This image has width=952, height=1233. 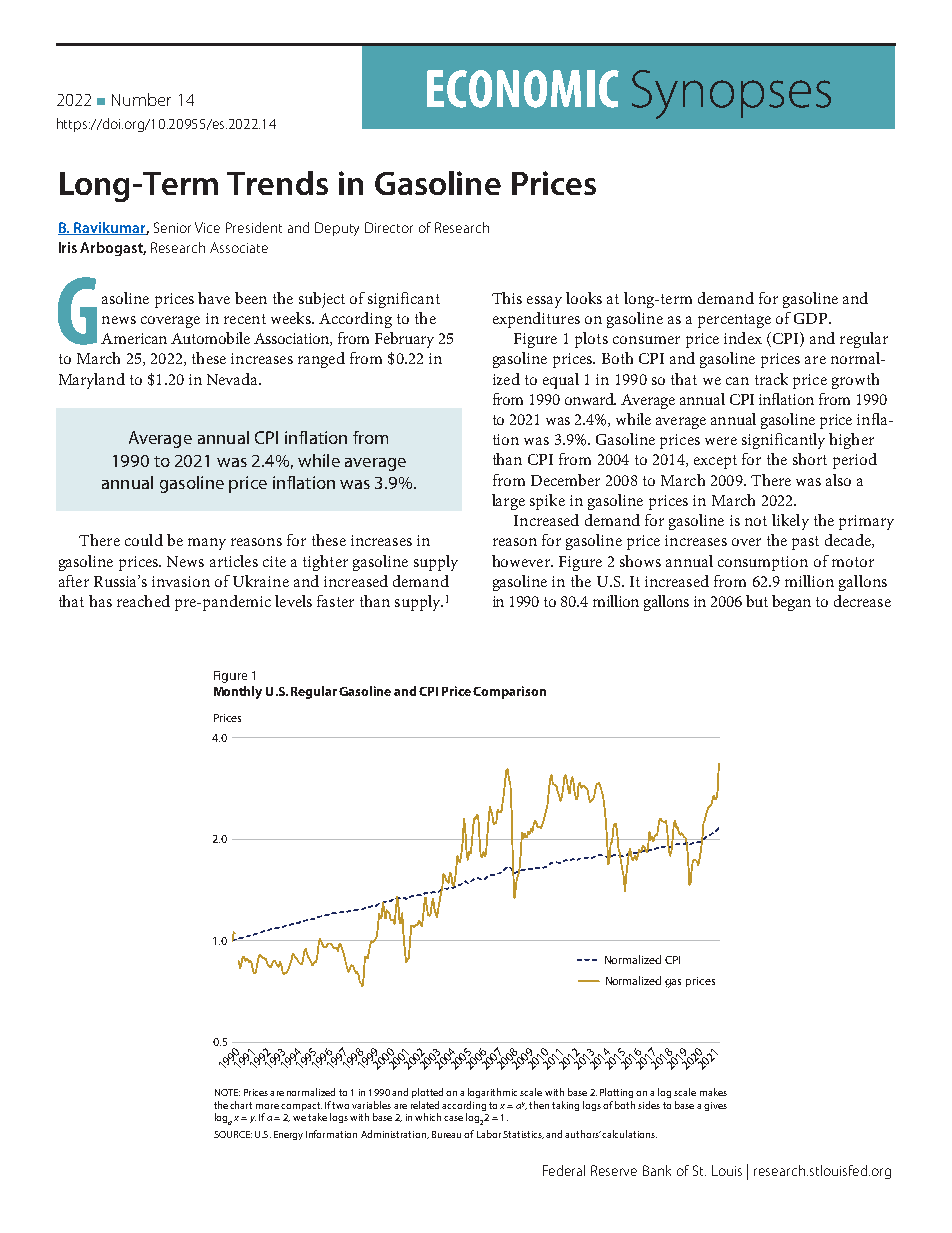 I want to click on could, so click(x=144, y=540).
